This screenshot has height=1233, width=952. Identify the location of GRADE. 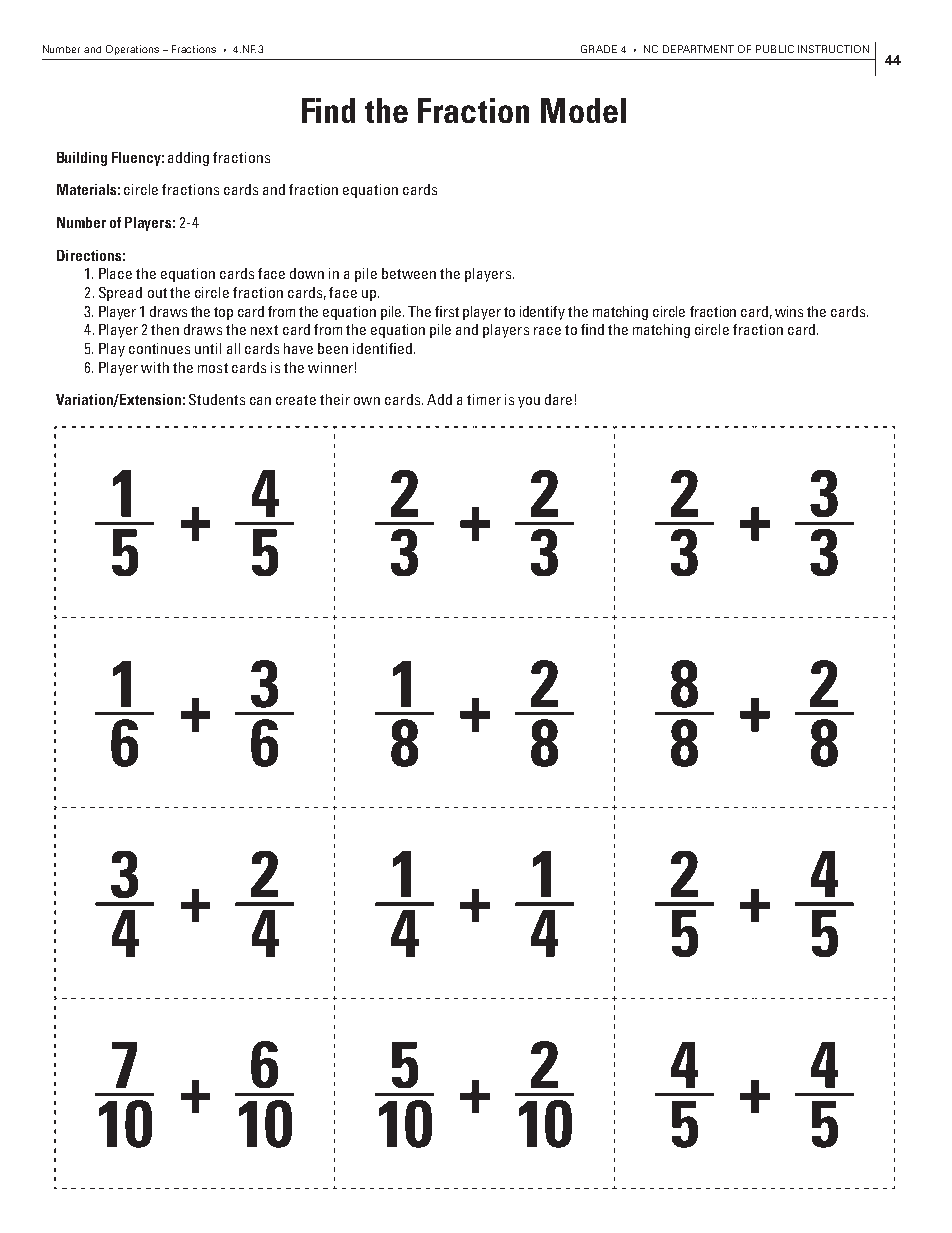
(599, 49).
